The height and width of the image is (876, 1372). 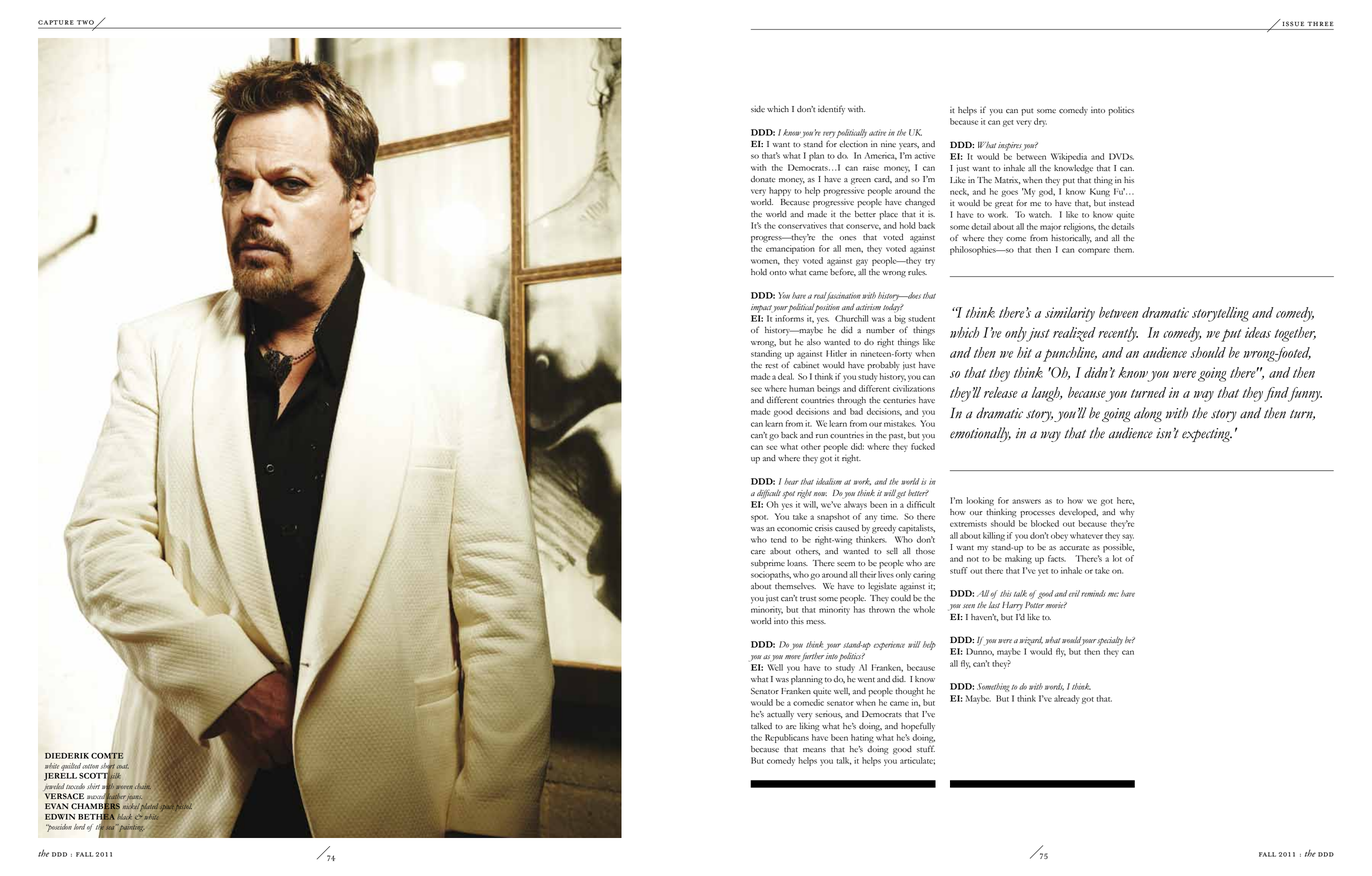 I want to click on side, so click(x=758, y=109).
